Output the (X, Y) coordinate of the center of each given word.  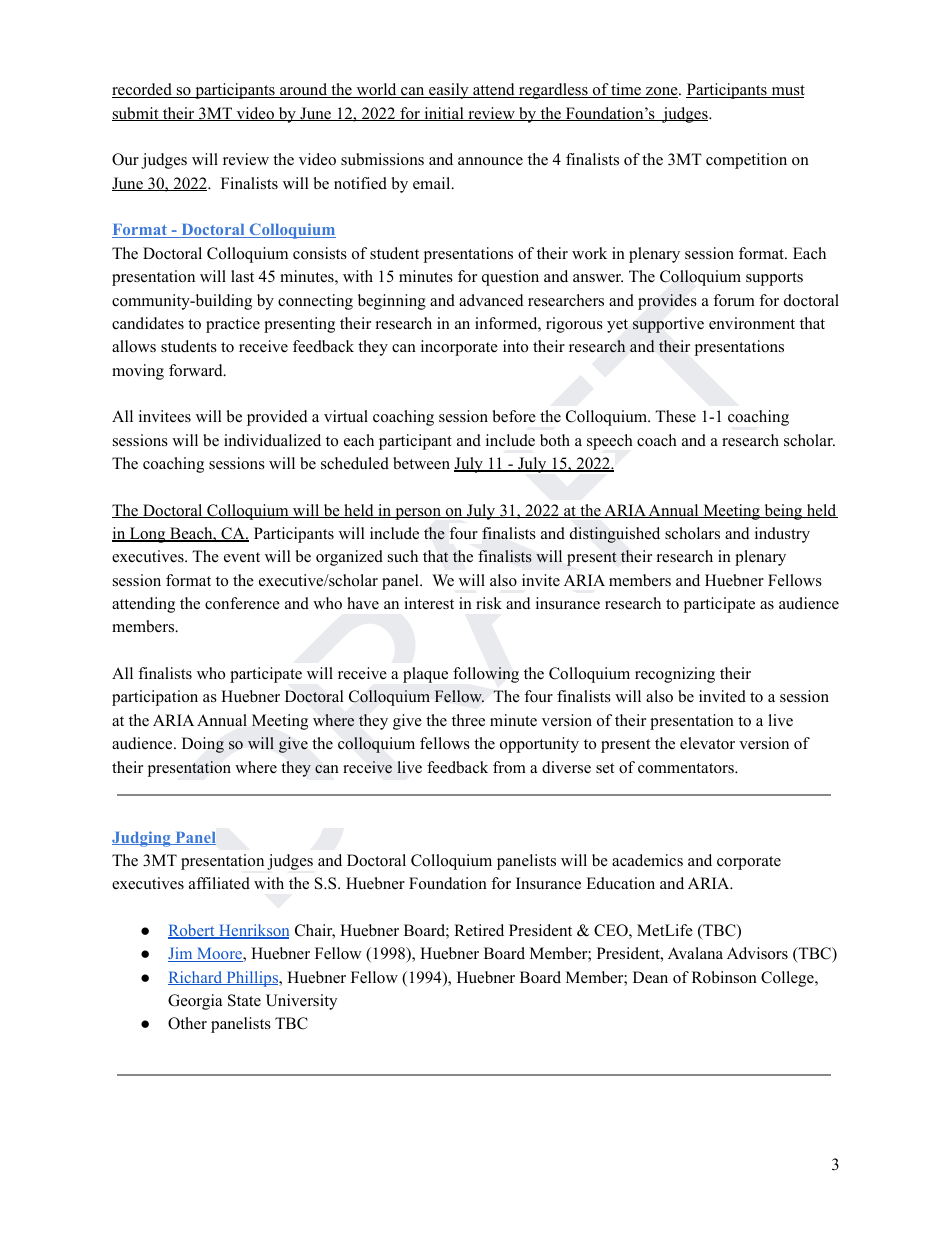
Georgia (195, 1002)
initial (444, 114)
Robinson (724, 977)
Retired (479, 930)
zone (662, 92)
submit (136, 114)
